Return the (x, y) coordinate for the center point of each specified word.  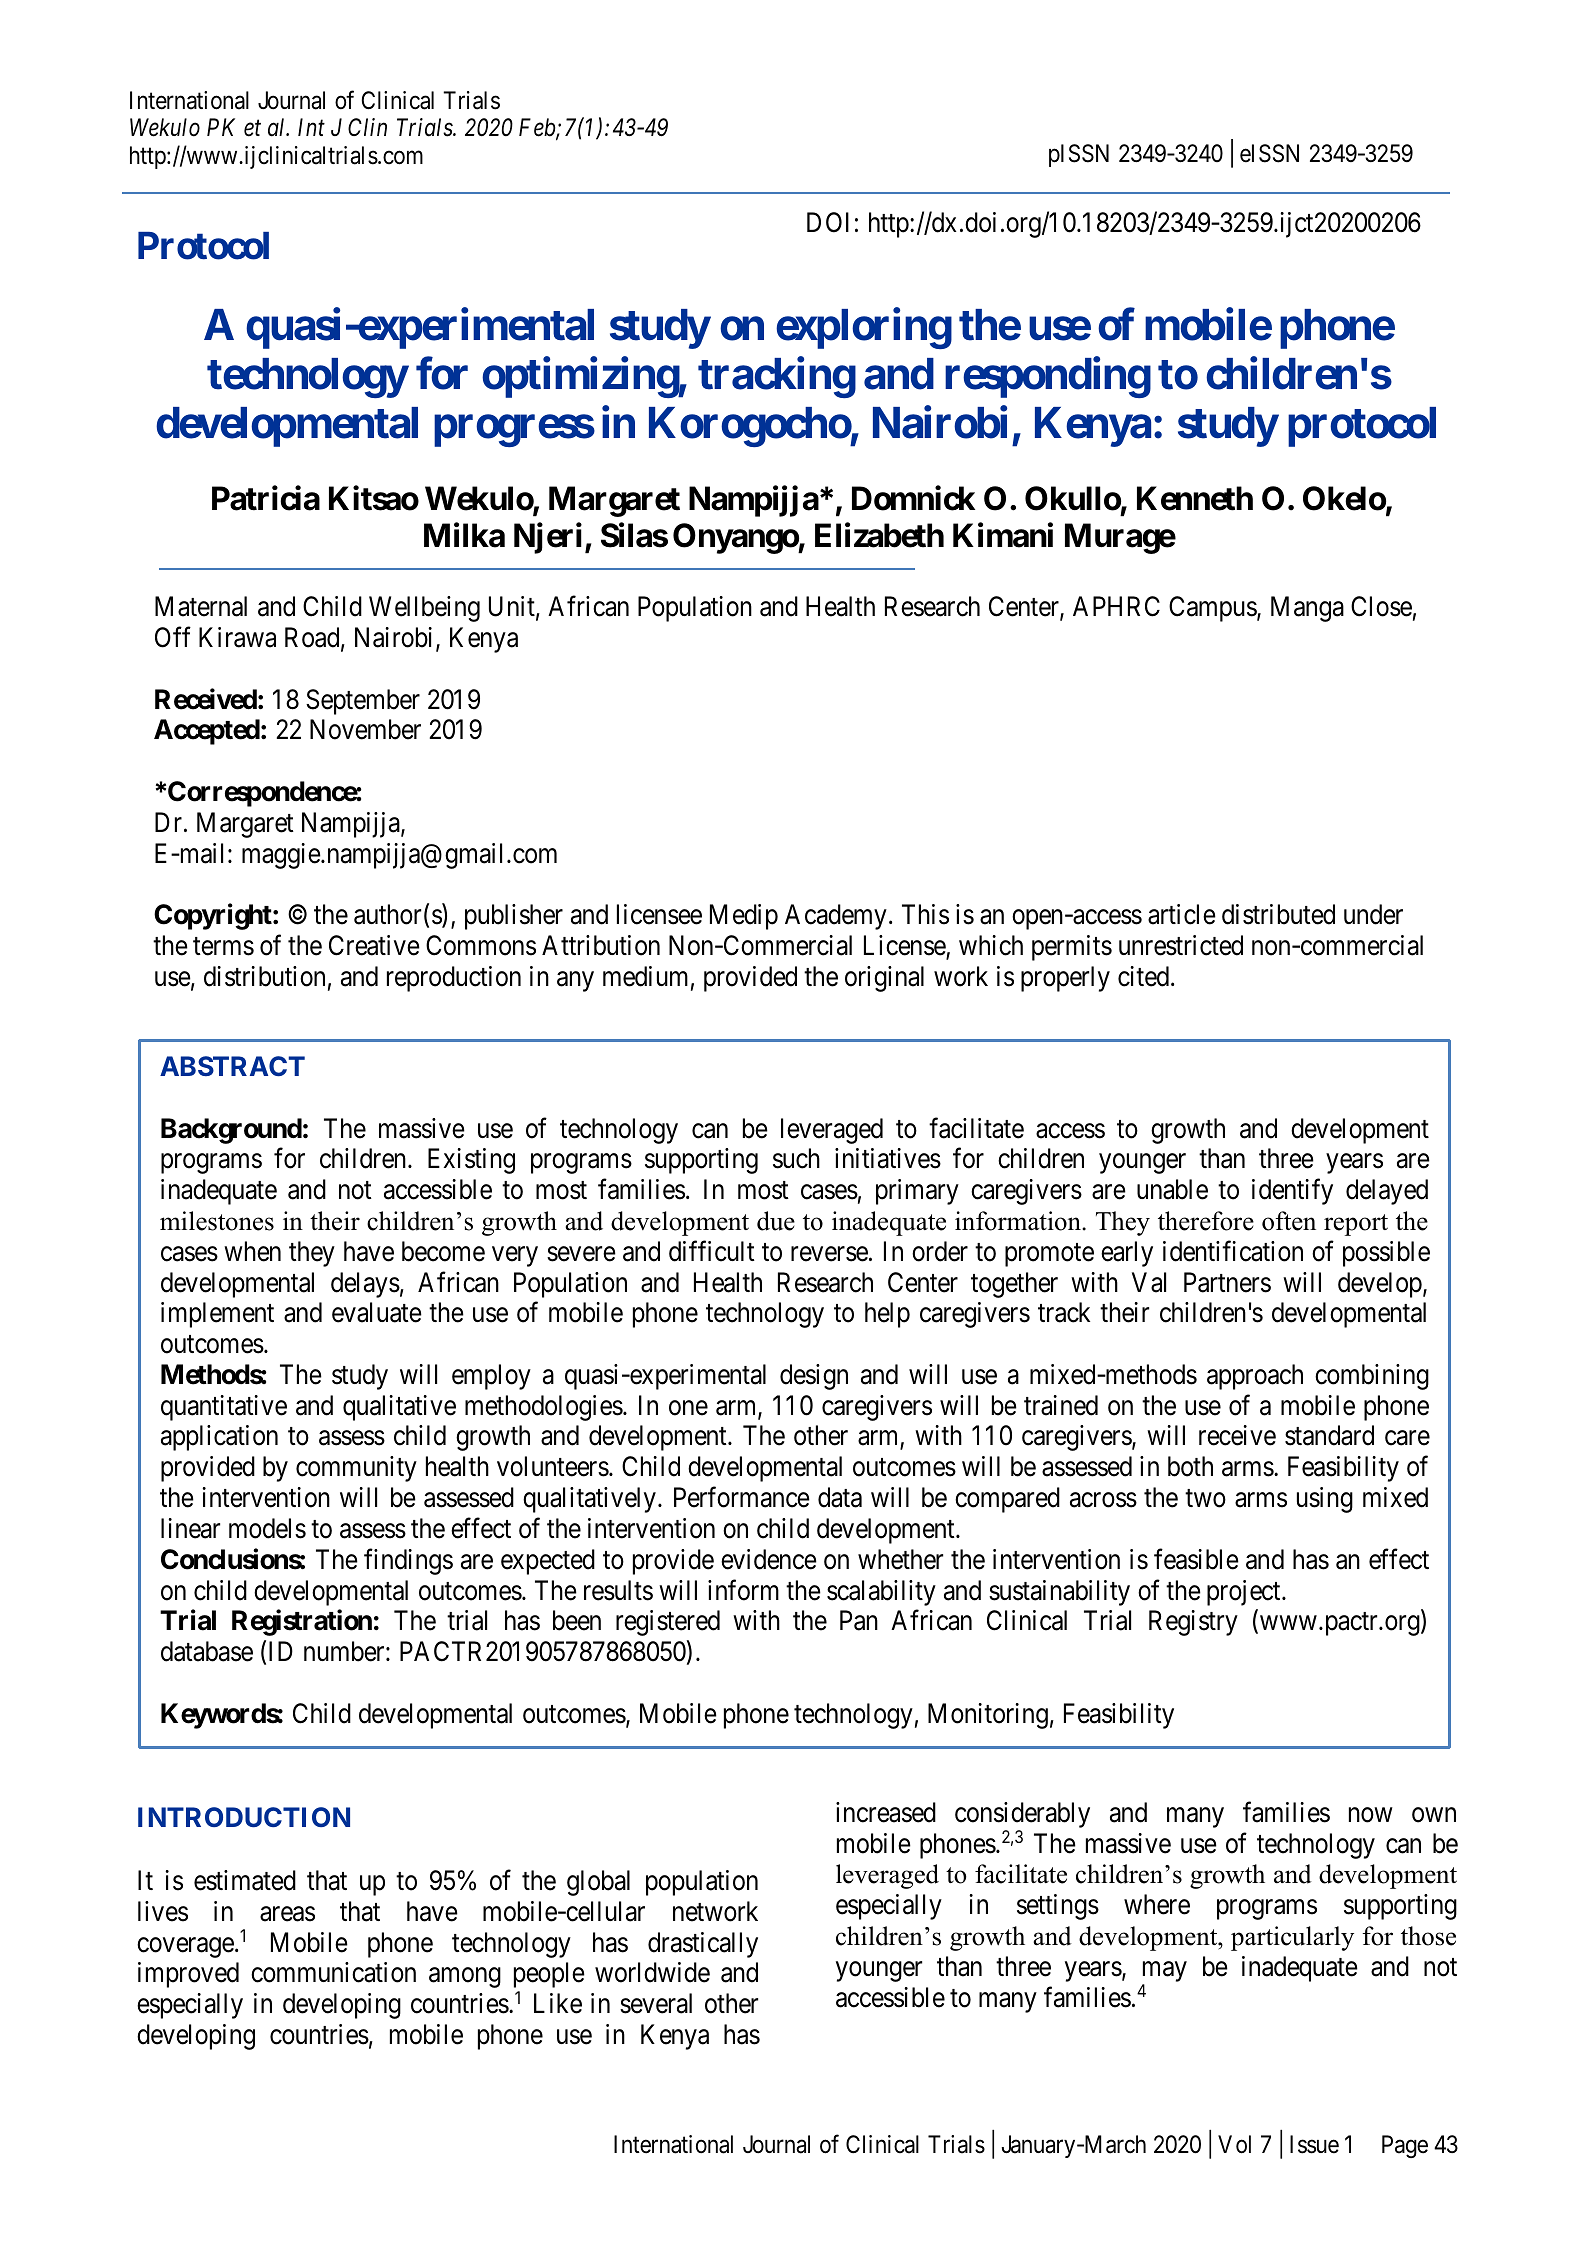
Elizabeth (879, 535)
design (814, 1377)
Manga (1307, 609)
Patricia (266, 498)
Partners (1227, 1282)
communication (333, 1972)
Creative (374, 945)
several (656, 2003)
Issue (1314, 2145)
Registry (1193, 1623)
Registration (302, 1623)
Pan (859, 1620)
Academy (836, 917)
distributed (1278, 914)
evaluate (377, 1312)
